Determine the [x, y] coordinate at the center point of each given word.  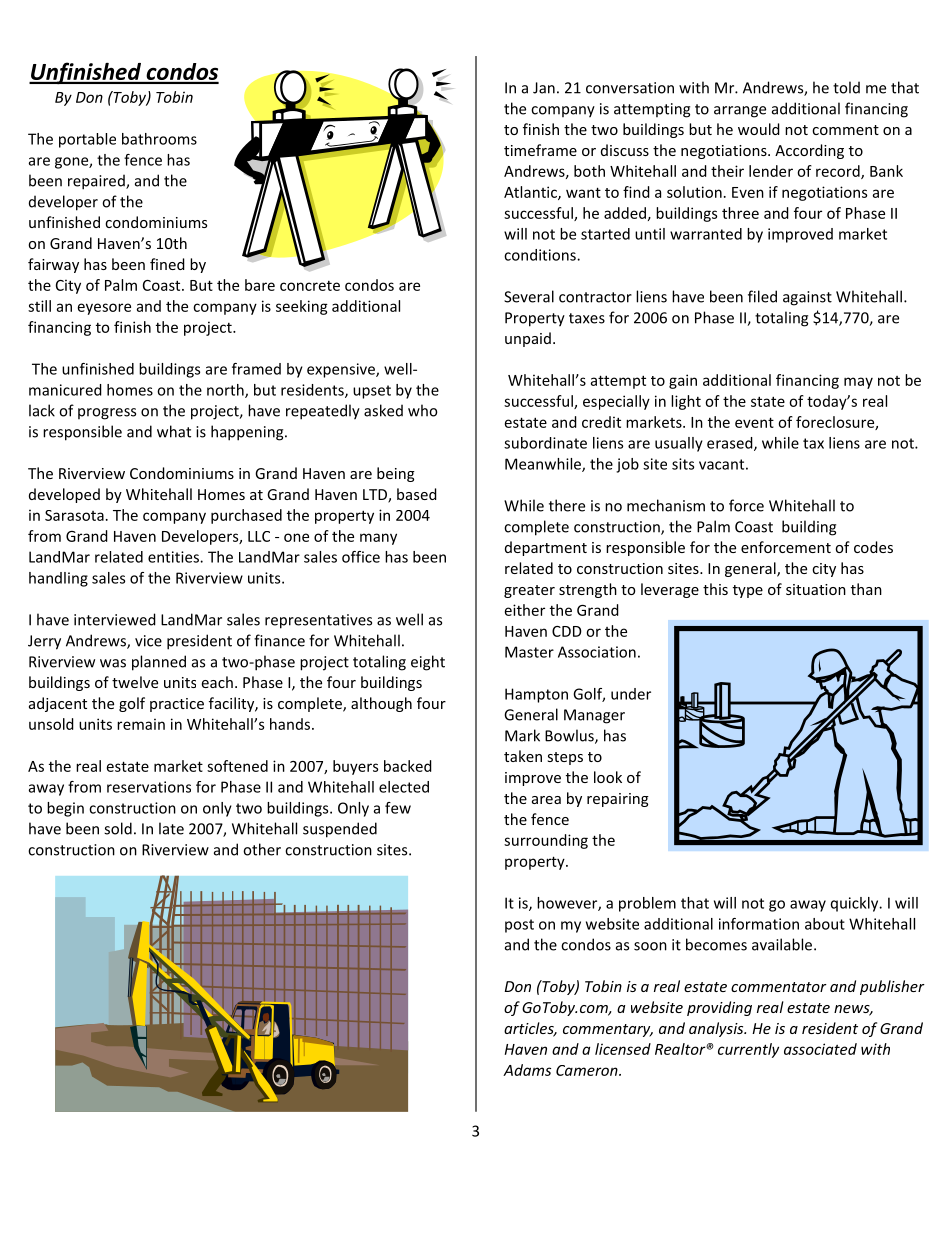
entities [174, 557]
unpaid [528, 339]
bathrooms [159, 139]
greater [529, 591]
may [858, 383]
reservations [149, 787]
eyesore [104, 309]
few [398, 808]
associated [820, 1049]
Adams [527, 1070]
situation [816, 589]
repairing [618, 800]
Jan [544, 88]
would [759, 129]
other [262, 849]
